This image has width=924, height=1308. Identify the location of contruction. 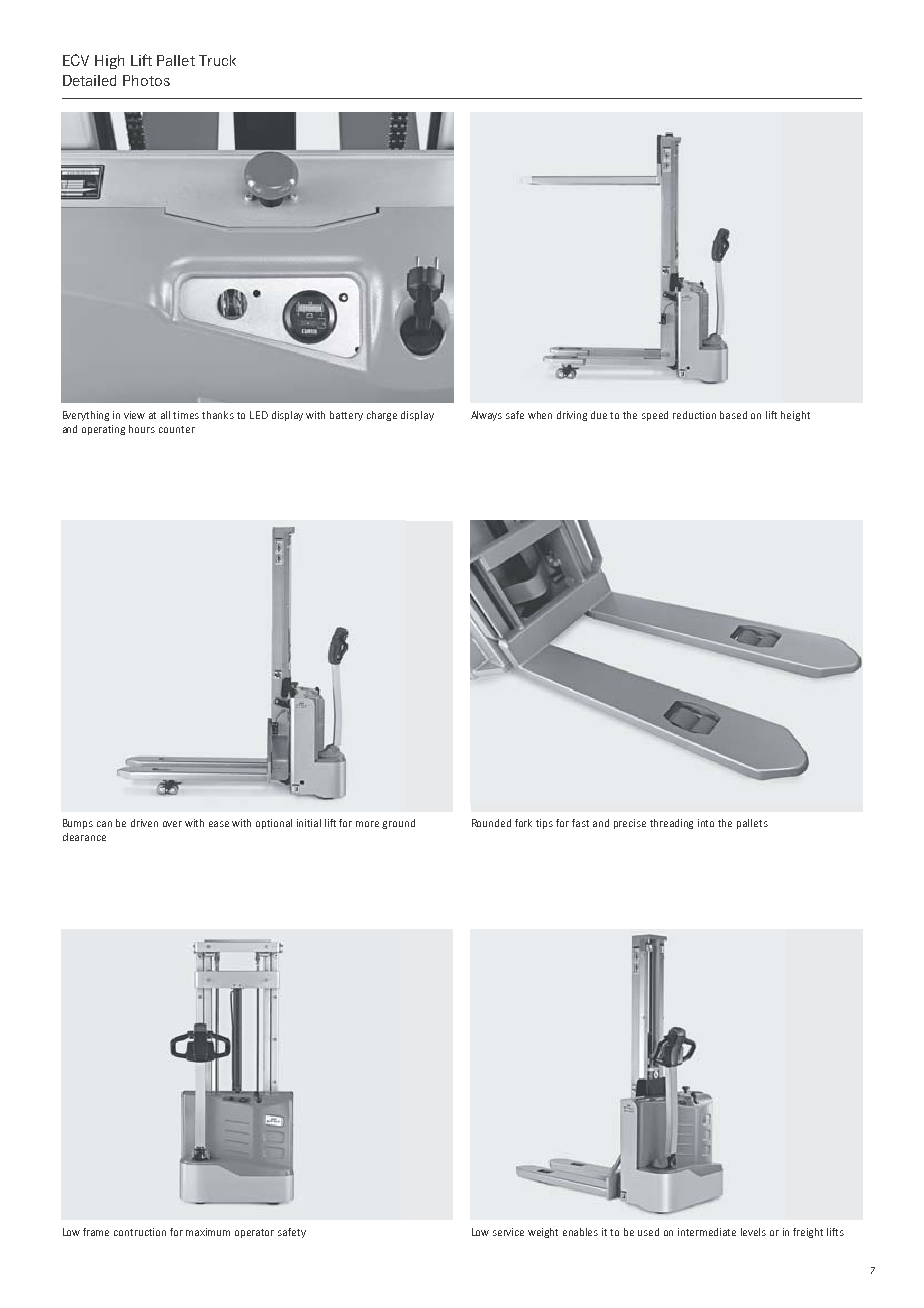
(140, 1232).
